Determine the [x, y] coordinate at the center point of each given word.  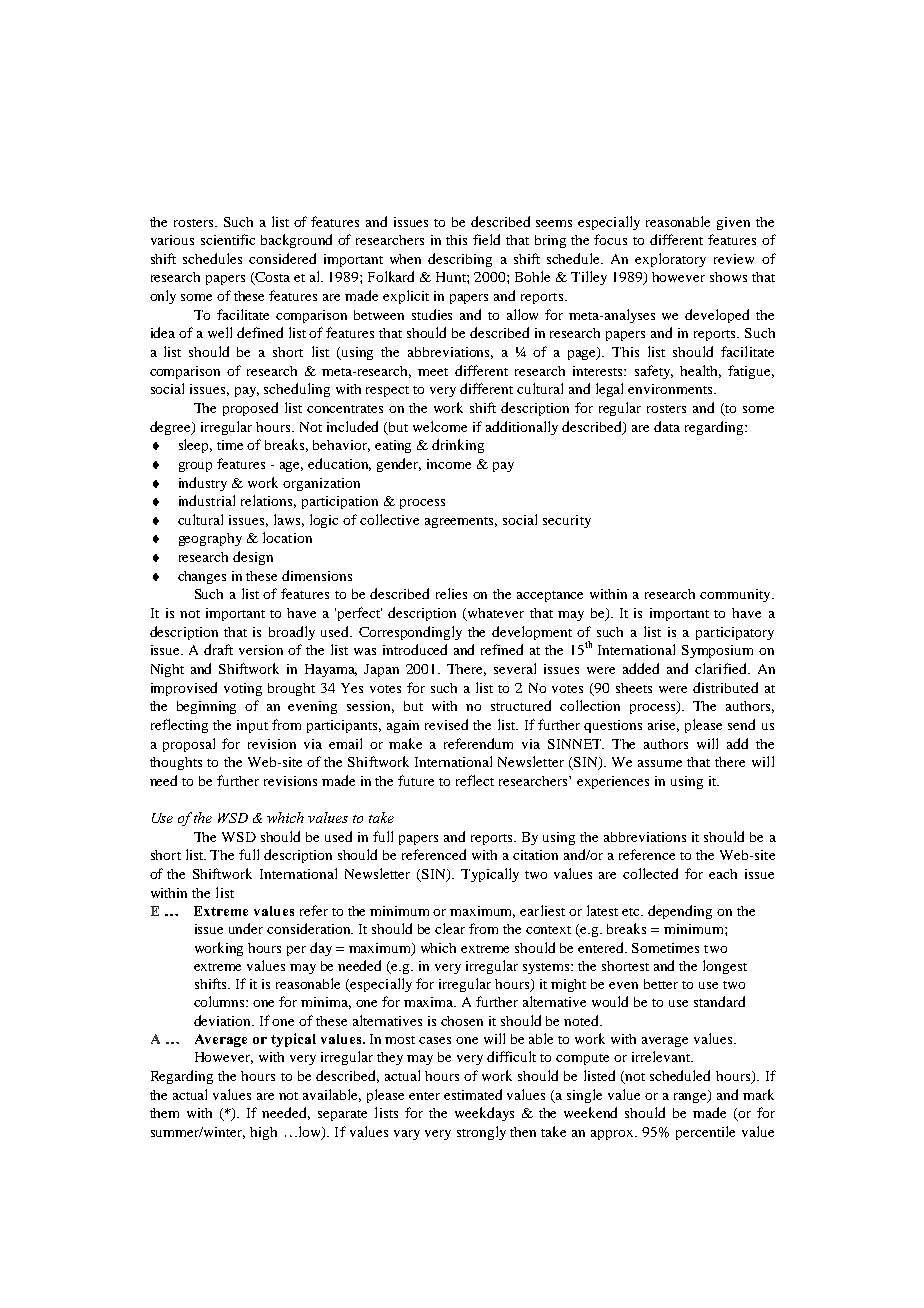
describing [460, 260]
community [736, 595]
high [263, 1133]
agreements [461, 522]
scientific [228, 239]
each [723, 874]
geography [210, 539]
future [416, 780]
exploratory [670, 260]
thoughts [176, 763]
